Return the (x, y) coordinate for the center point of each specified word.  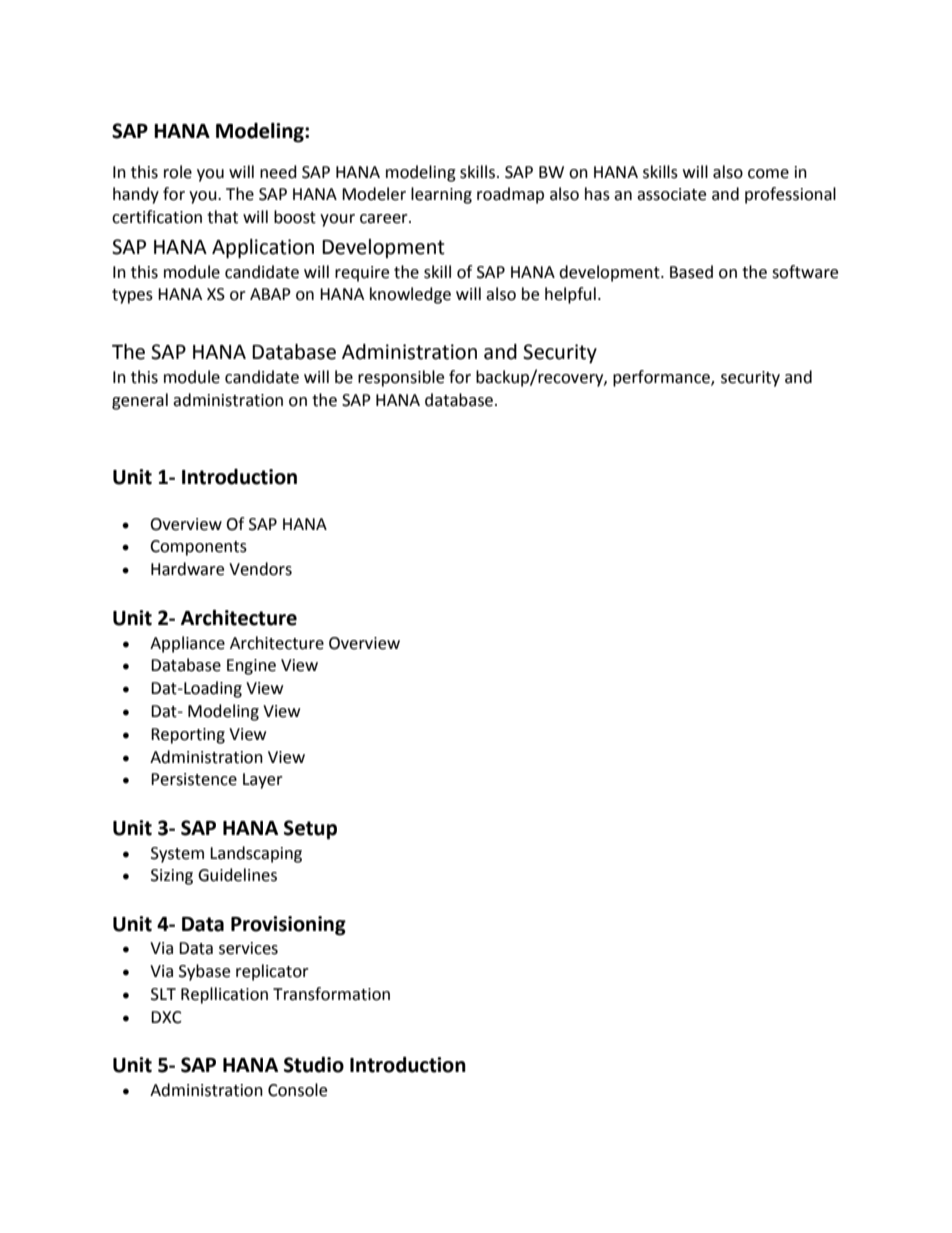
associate (671, 194)
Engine (251, 667)
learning (441, 195)
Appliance (187, 644)
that (222, 217)
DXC (166, 1017)
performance (662, 378)
